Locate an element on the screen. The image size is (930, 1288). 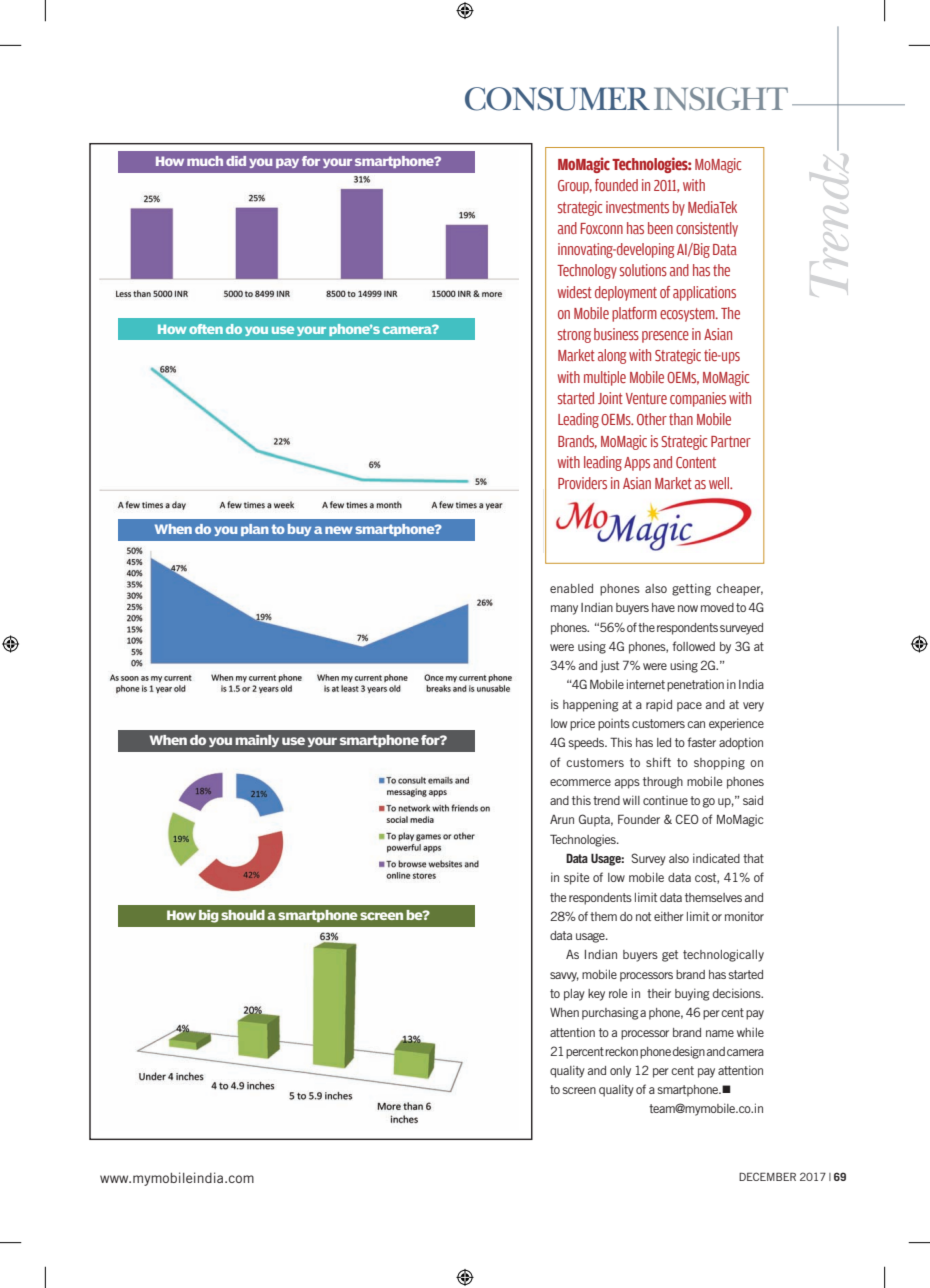
many is located at coordinates (564, 610).
